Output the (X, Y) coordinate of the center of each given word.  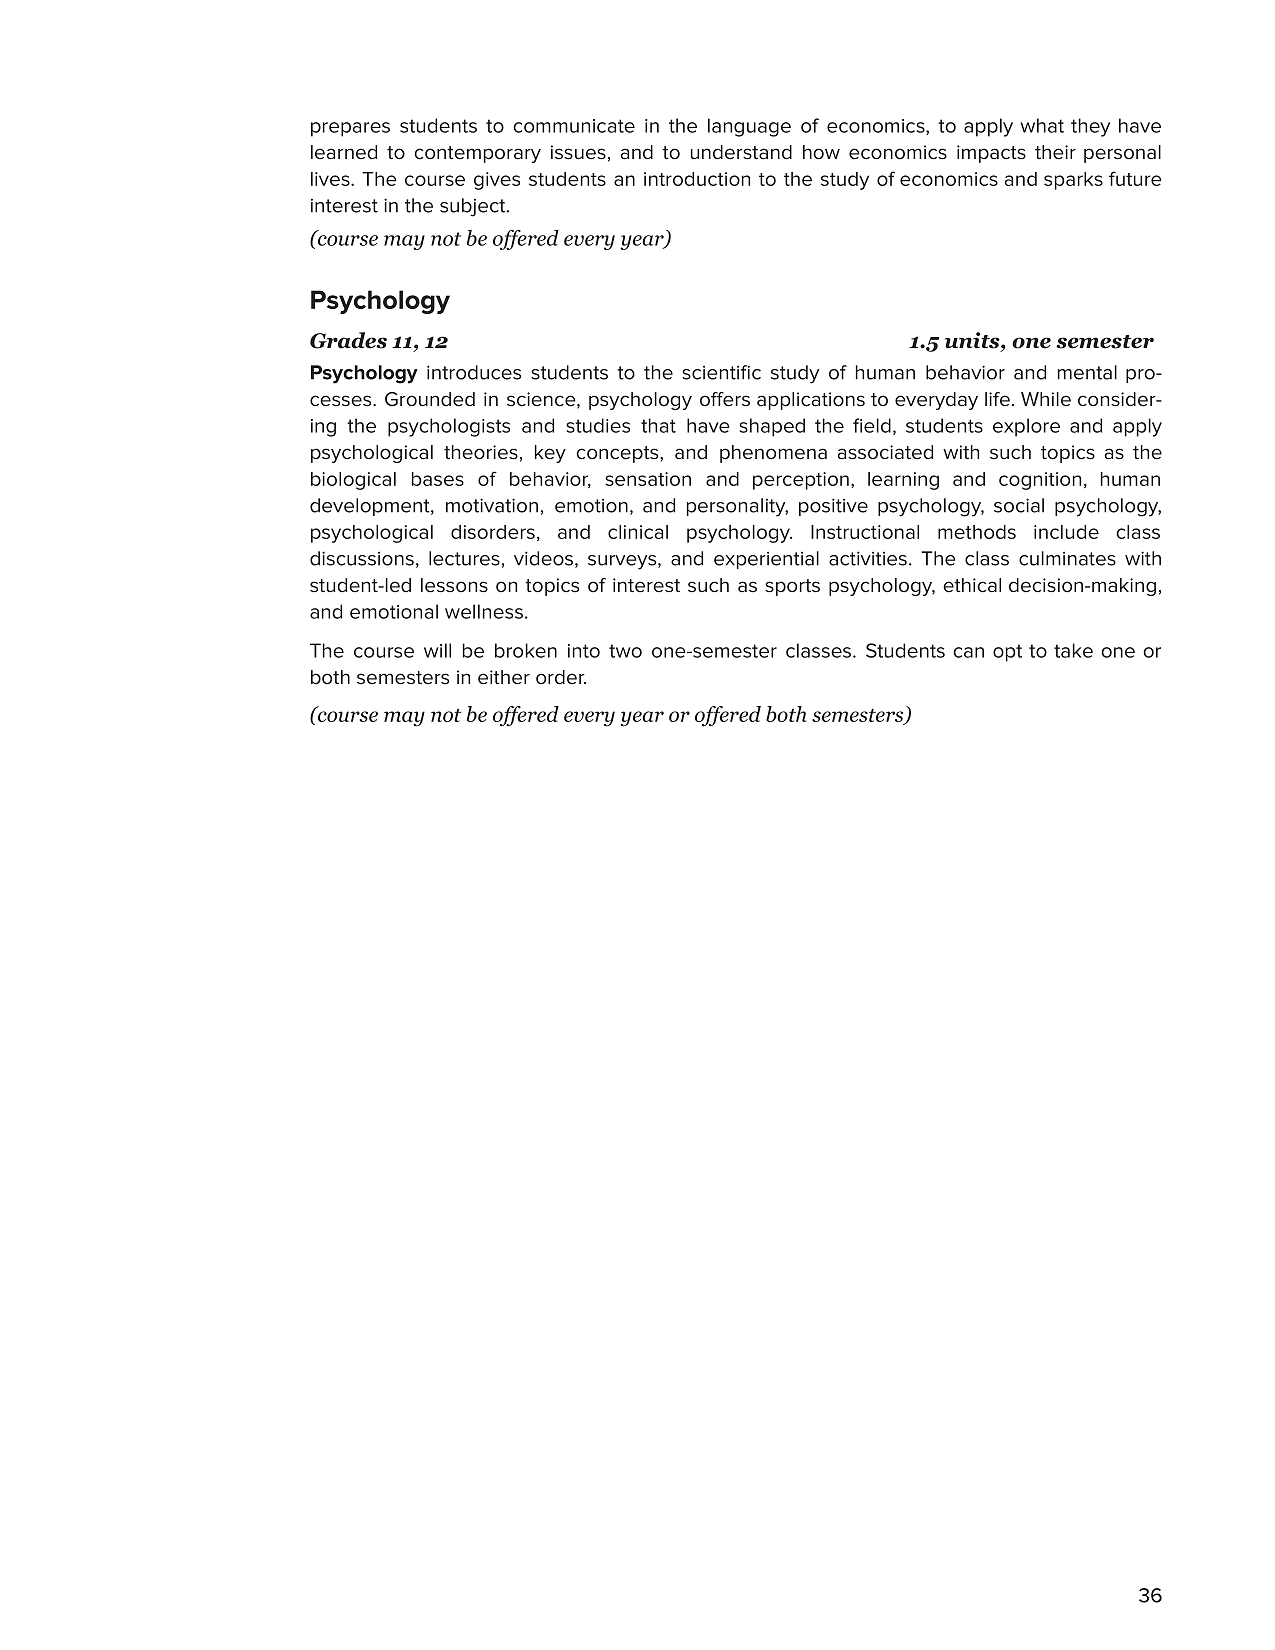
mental (1087, 372)
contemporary (477, 154)
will (437, 650)
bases (438, 479)
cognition (1040, 481)
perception (801, 481)
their (1055, 152)
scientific (721, 372)
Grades (348, 340)
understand (741, 152)
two (625, 651)
